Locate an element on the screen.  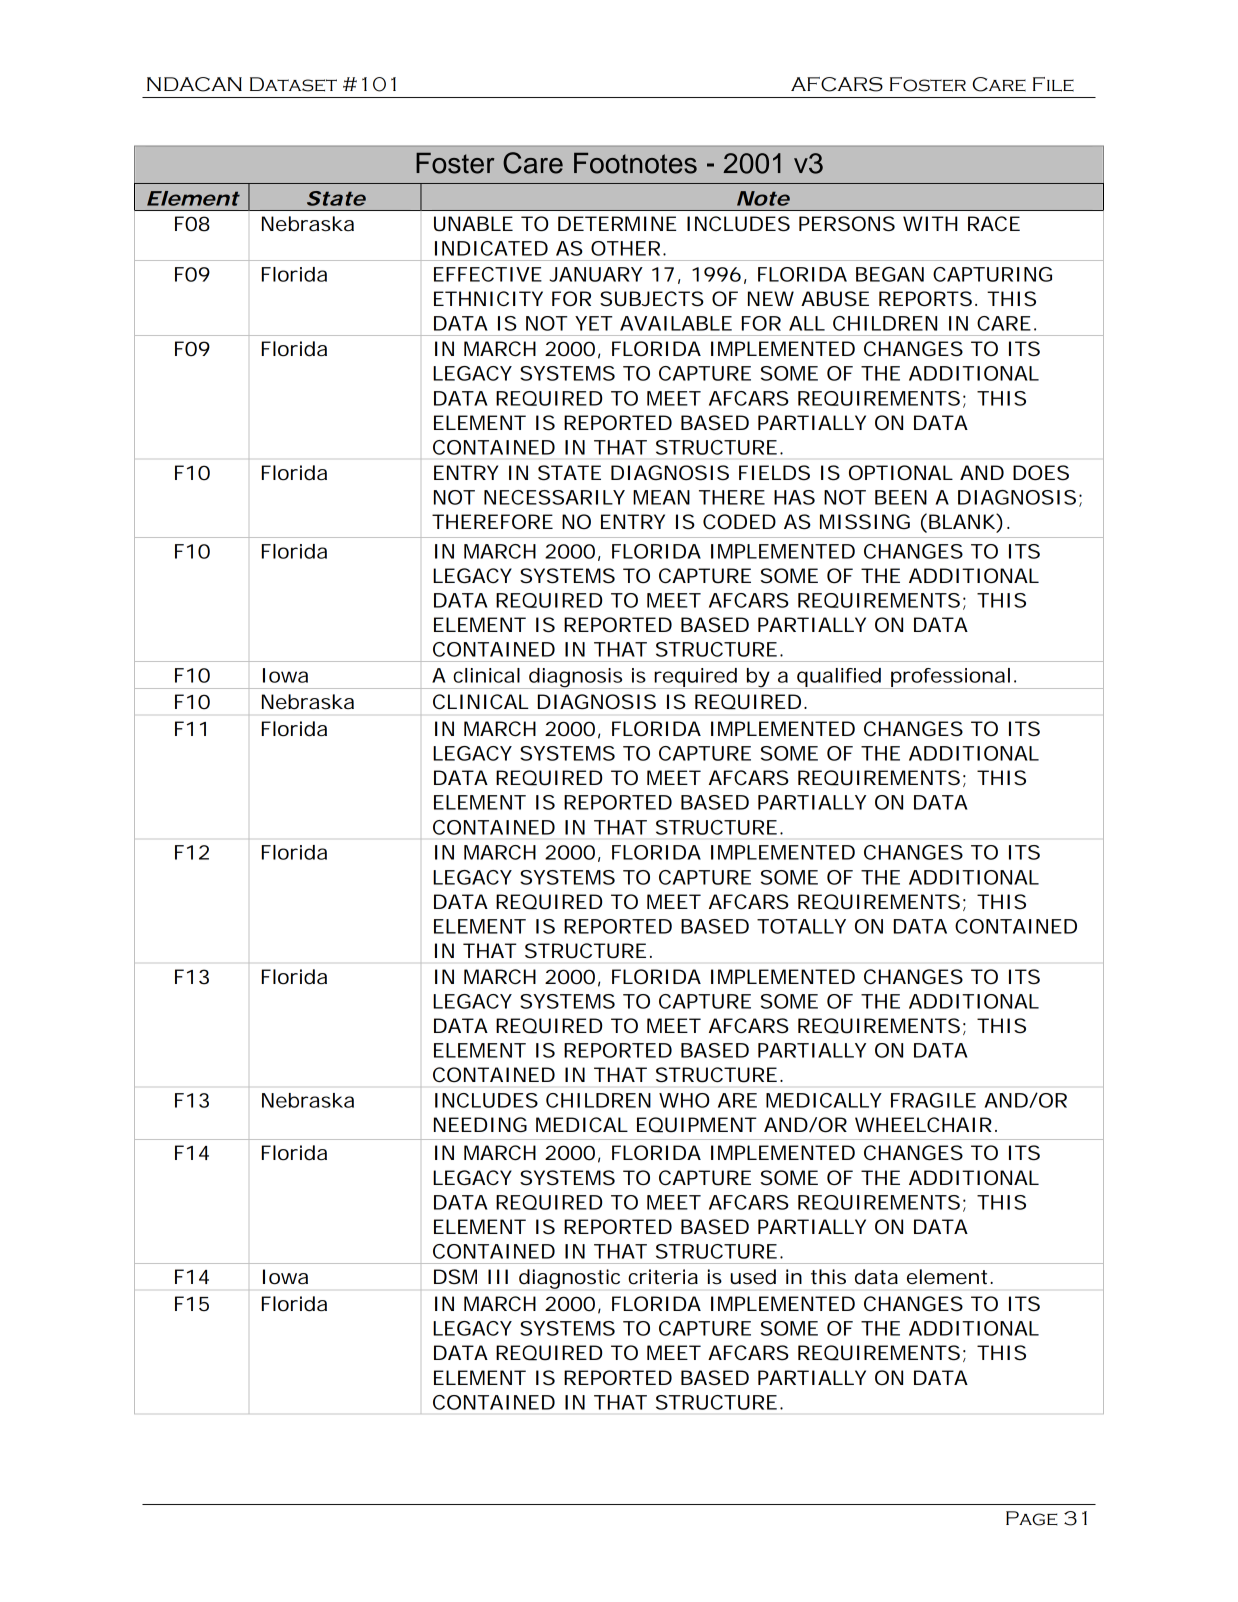
professional is located at coordinates (950, 678).
